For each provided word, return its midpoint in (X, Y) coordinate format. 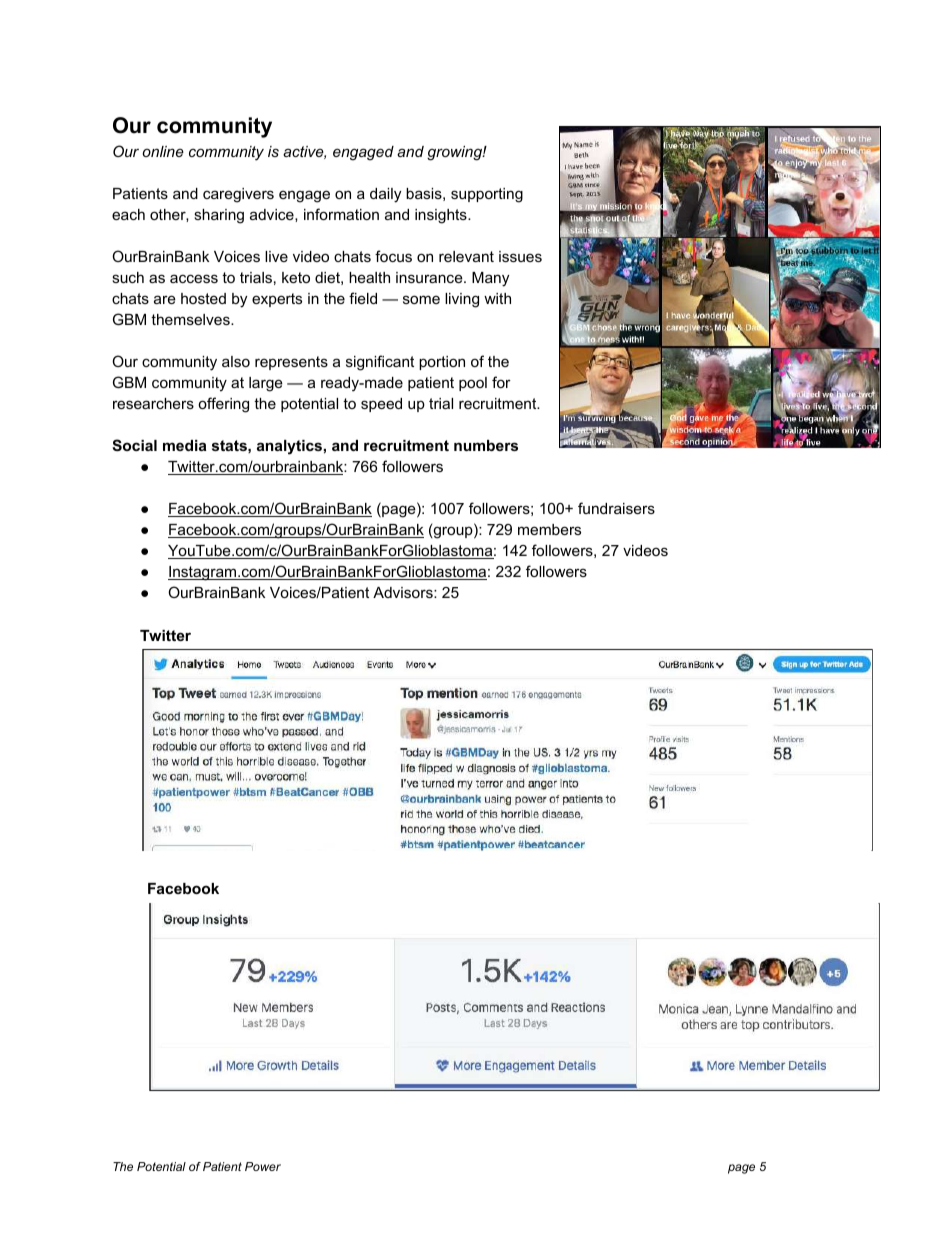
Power (263, 1166)
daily (385, 195)
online (163, 151)
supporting (487, 195)
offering (223, 405)
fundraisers (616, 508)
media (185, 445)
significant (380, 363)
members (549, 529)
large (266, 384)
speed (381, 405)
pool (473, 384)
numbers (486, 445)
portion (442, 363)
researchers (153, 403)
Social (134, 445)
